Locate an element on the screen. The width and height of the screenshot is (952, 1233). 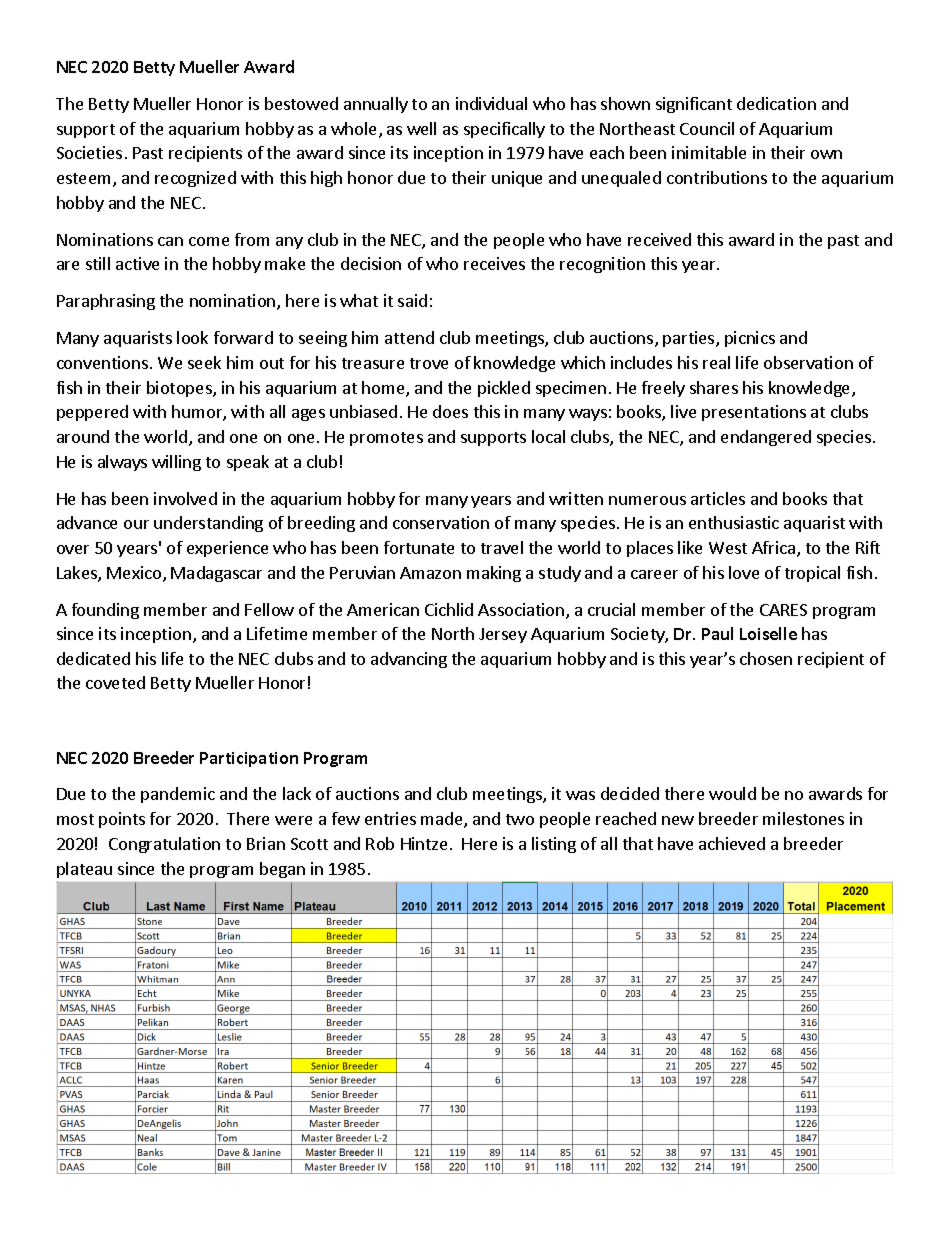
articles is located at coordinates (718, 498).
